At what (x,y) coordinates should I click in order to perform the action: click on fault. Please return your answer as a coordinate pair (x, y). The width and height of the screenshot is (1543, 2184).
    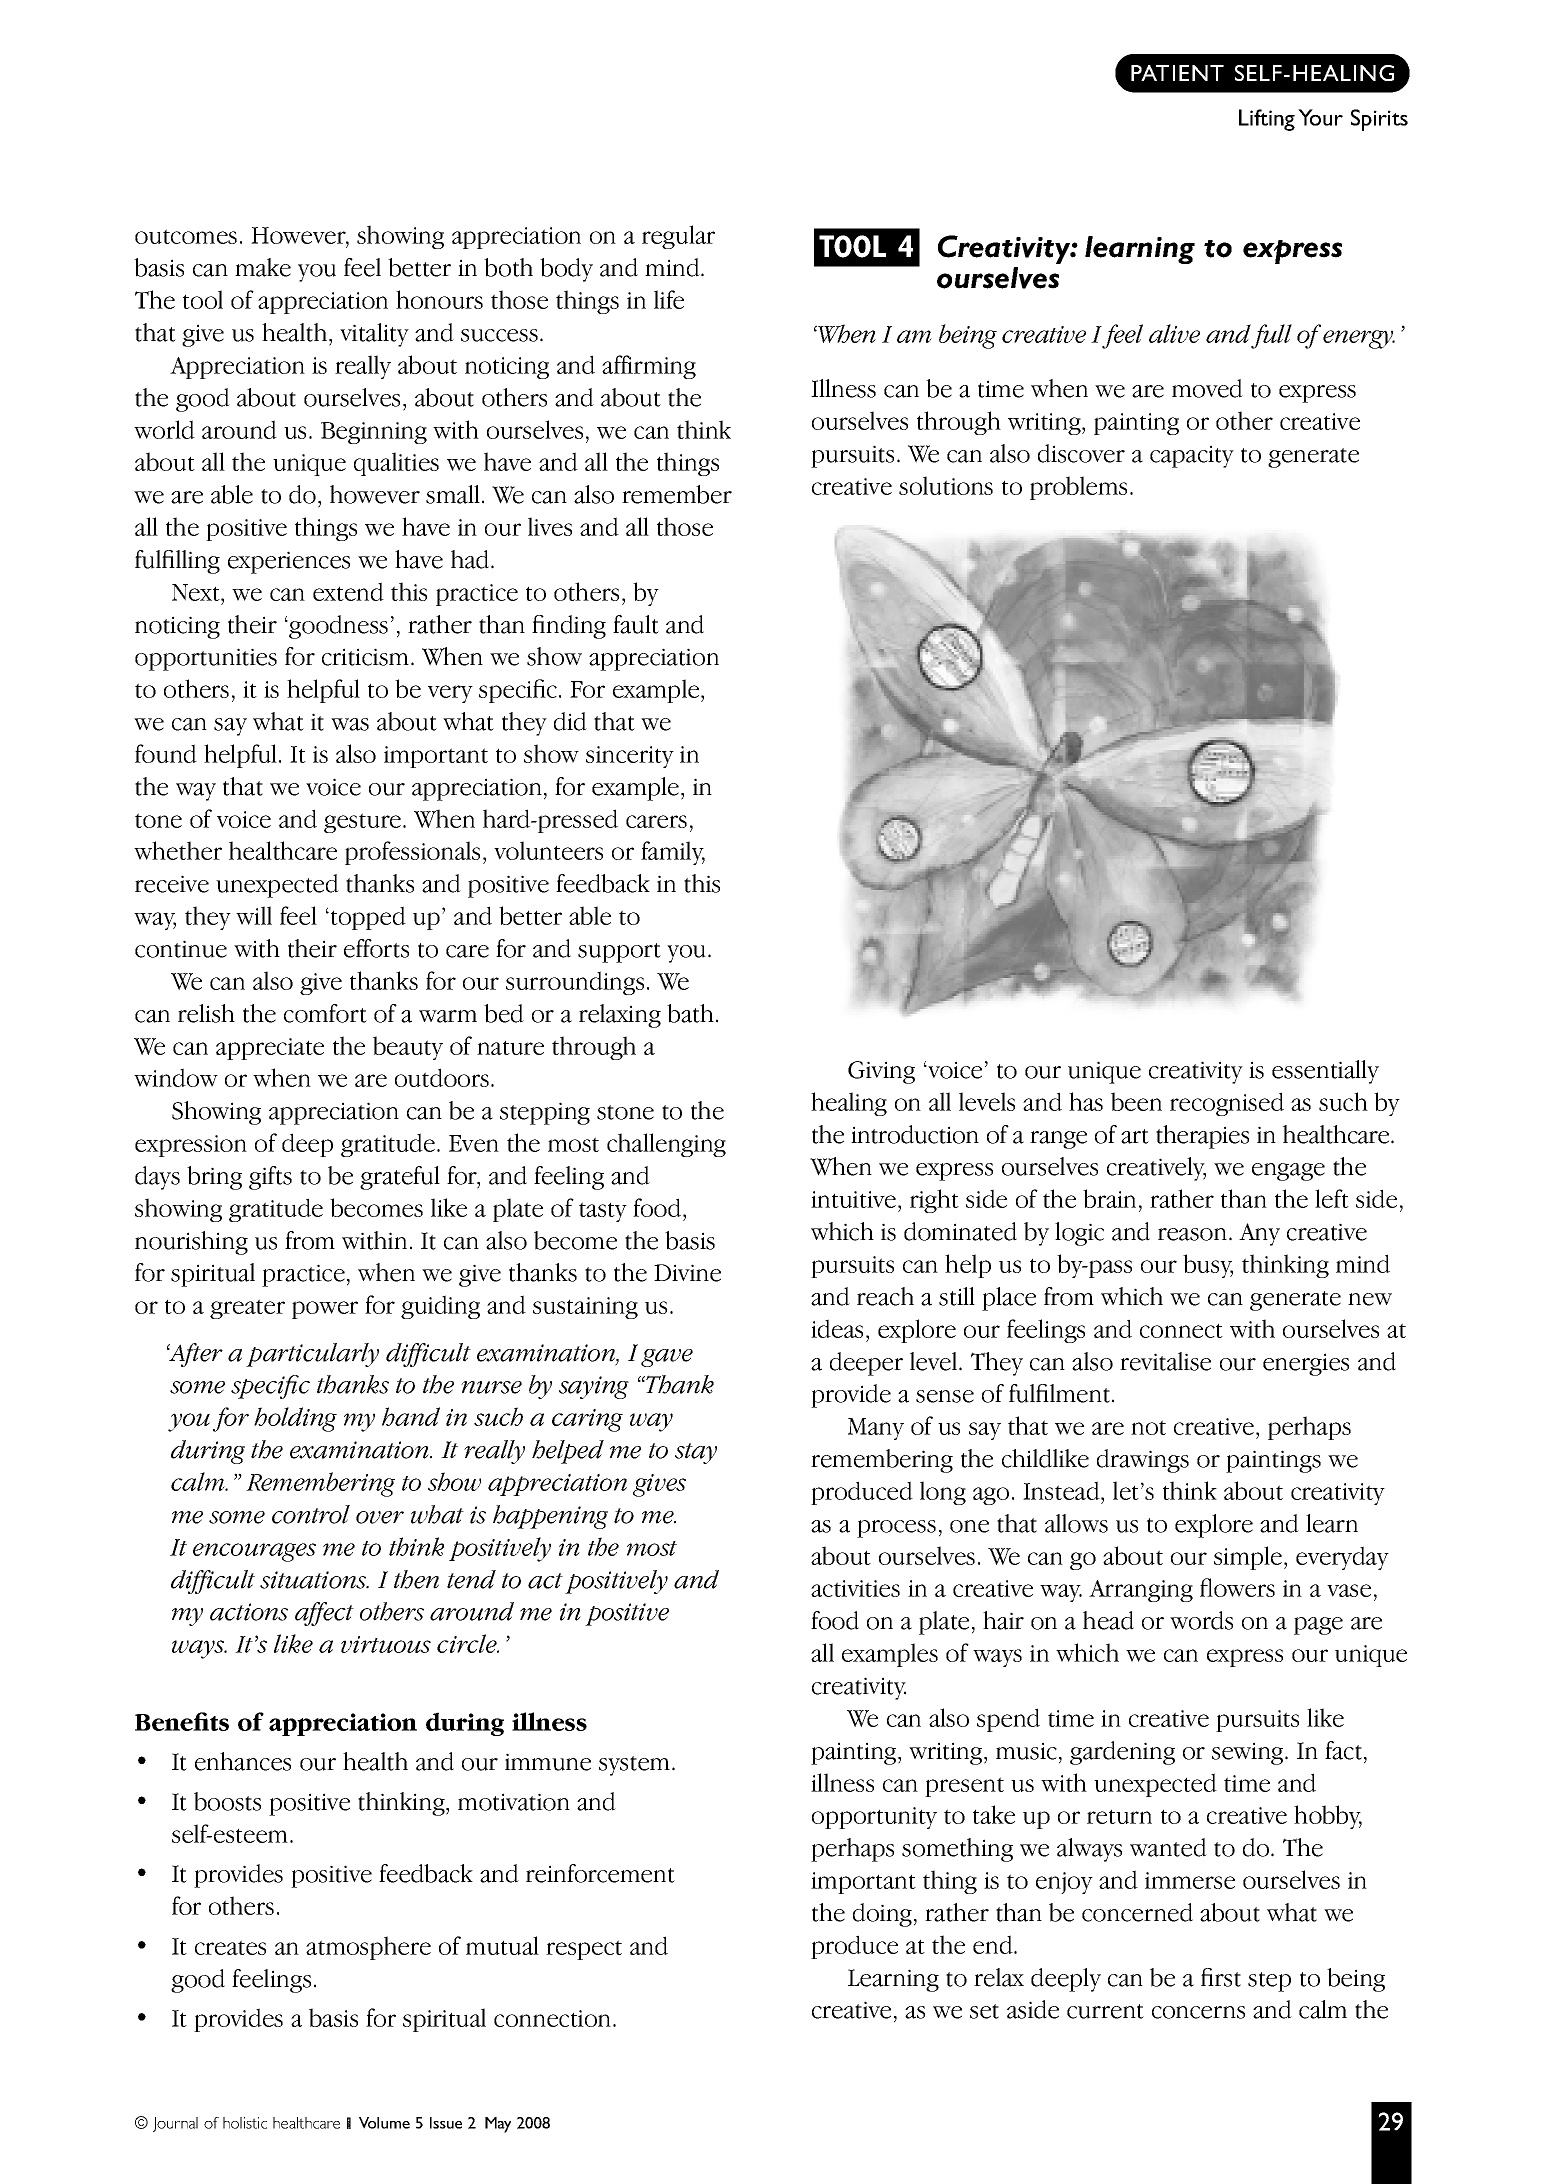
    Looking at the image, I should click on (636, 624).
